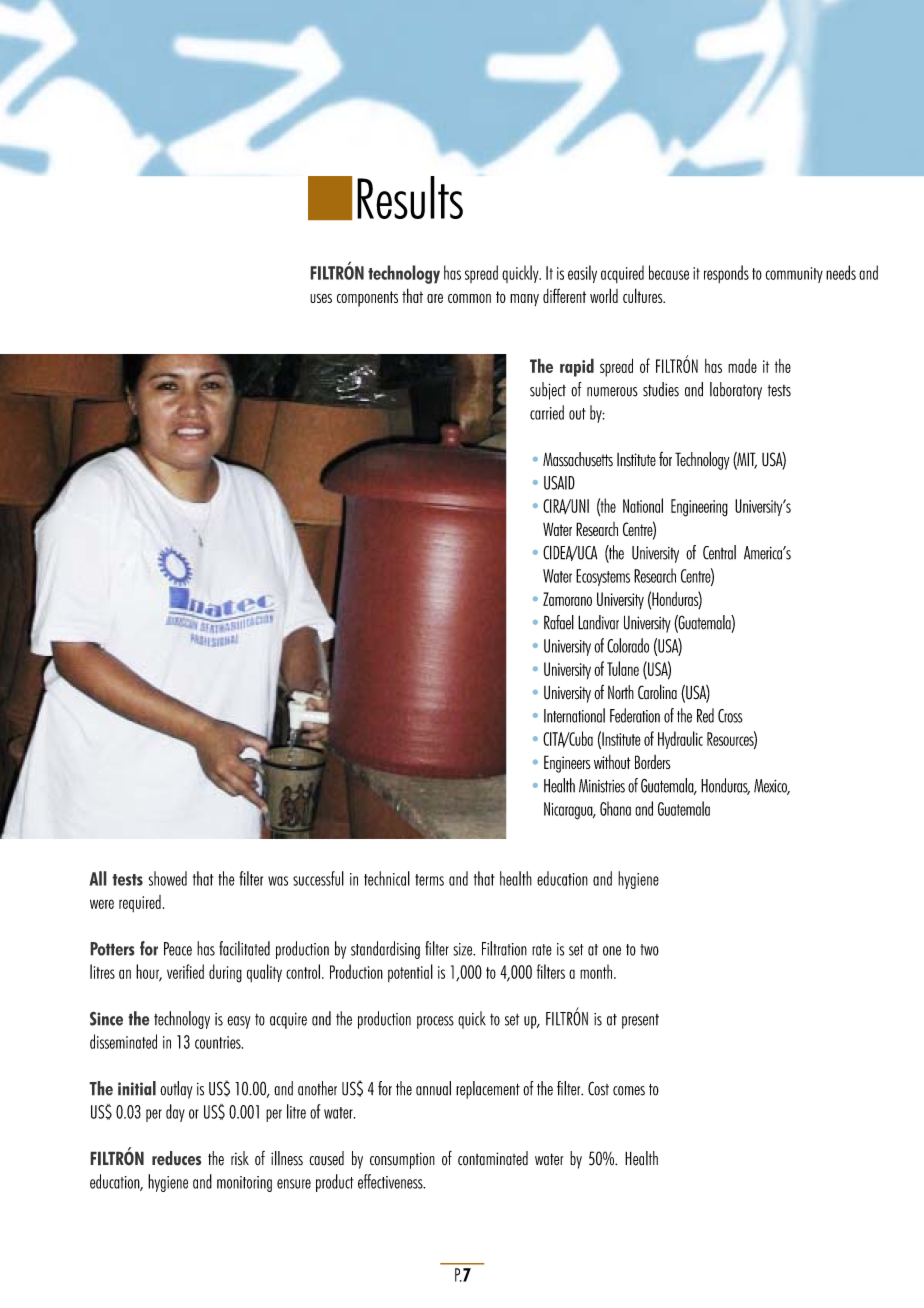 This image has width=924, height=1308. I want to click on uses, so click(321, 298).
